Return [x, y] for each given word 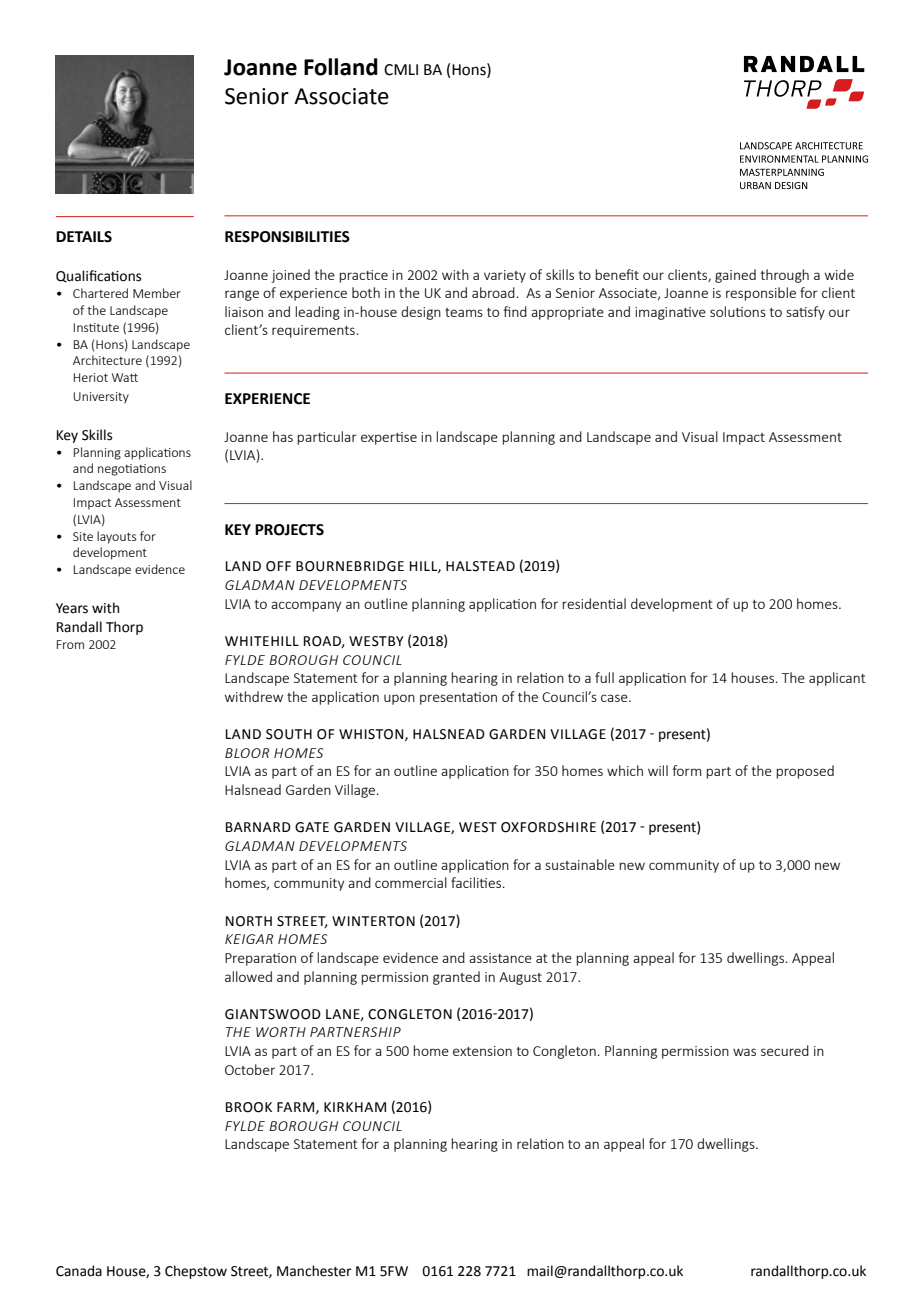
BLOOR [247, 753]
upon [399, 699]
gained [735, 276]
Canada [79, 1271]
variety [505, 276]
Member [157, 293]
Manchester [314, 1271]
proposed [805, 772]
